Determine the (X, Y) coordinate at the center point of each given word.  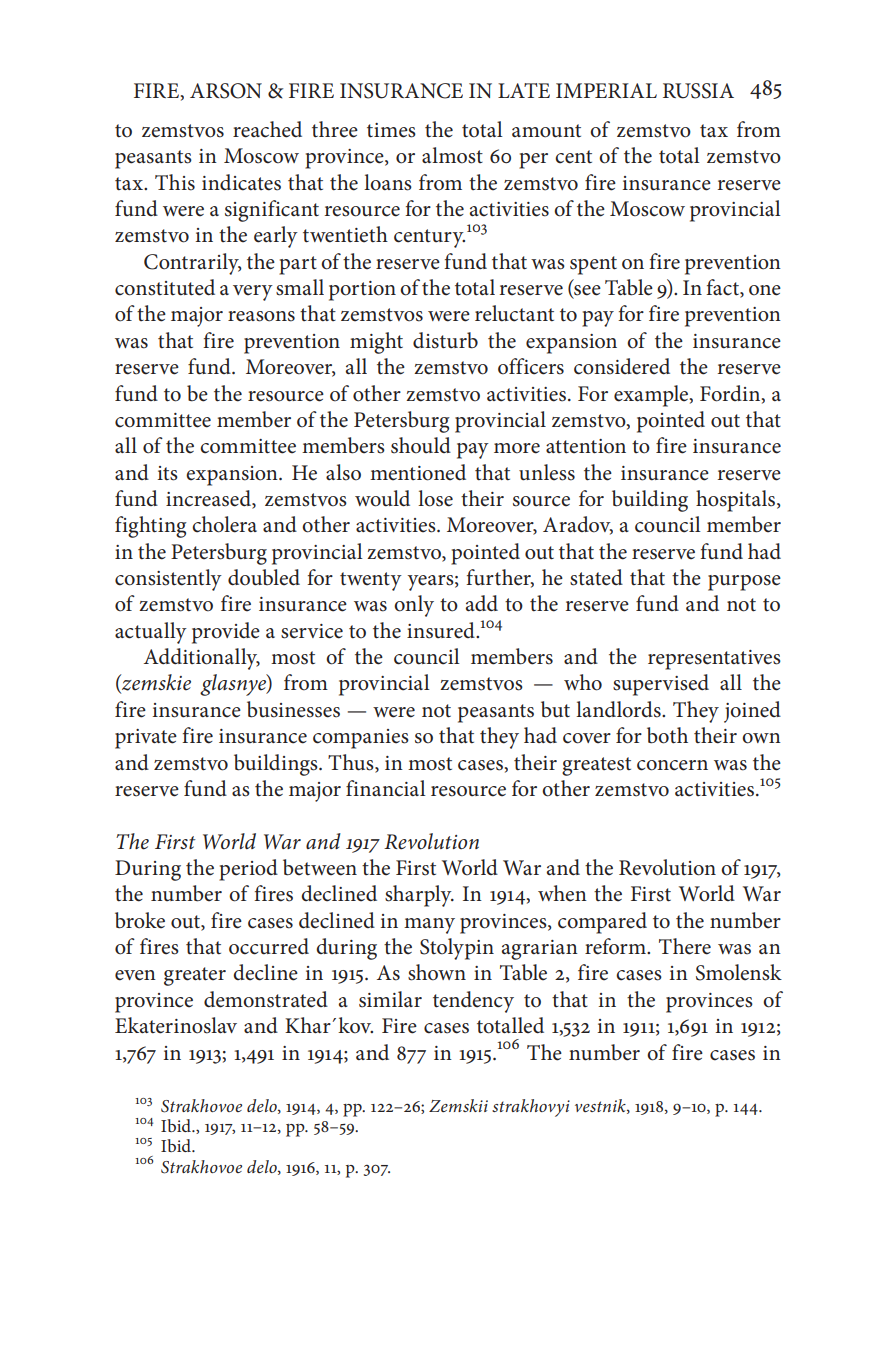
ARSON (226, 91)
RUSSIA (698, 91)
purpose (744, 583)
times (391, 130)
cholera (224, 524)
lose (435, 498)
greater (195, 976)
